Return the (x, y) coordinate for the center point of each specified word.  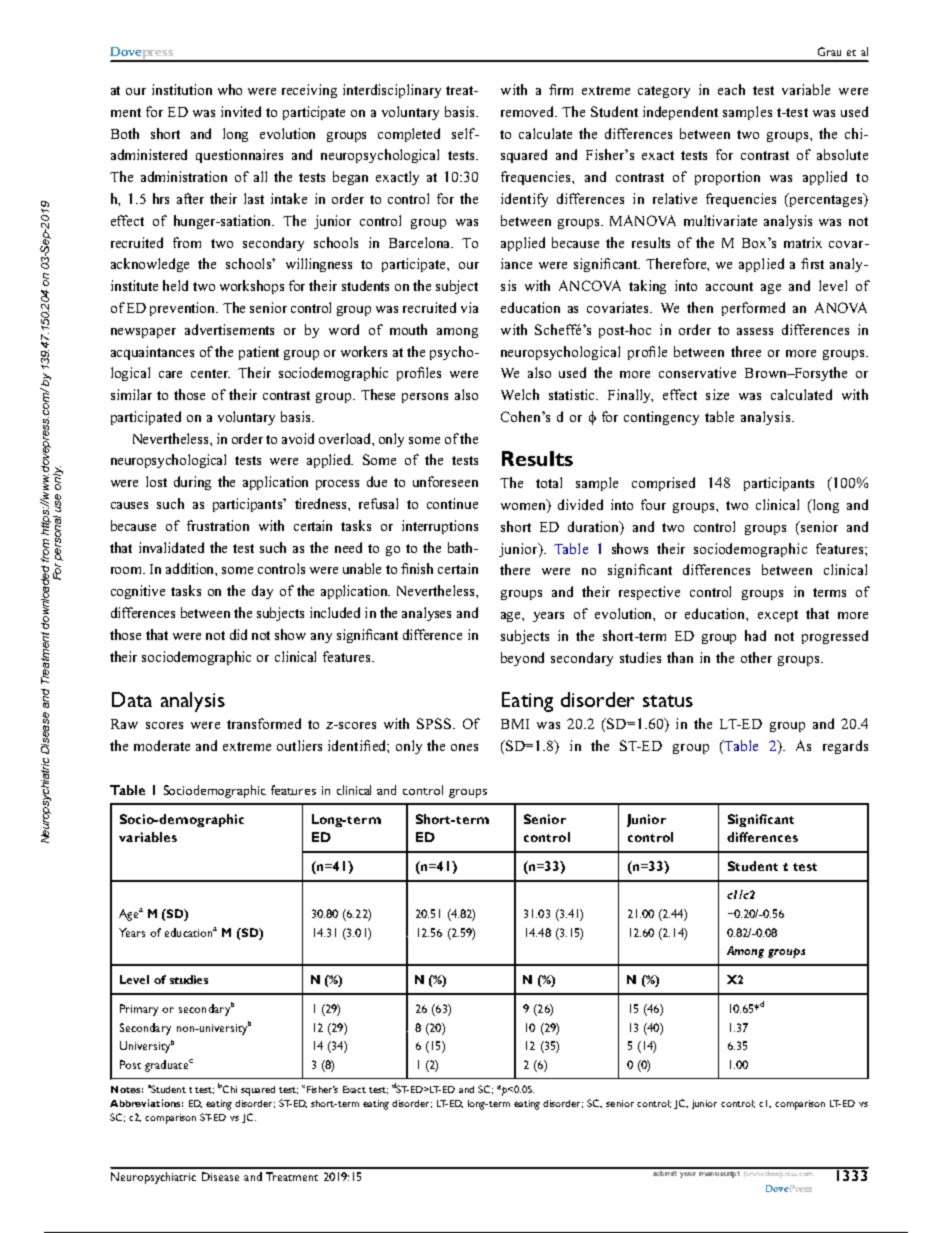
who (230, 89)
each (731, 89)
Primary (139, 1010)
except (778, 616)
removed (529, 111)
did (238, 634)
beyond (522, 659)
